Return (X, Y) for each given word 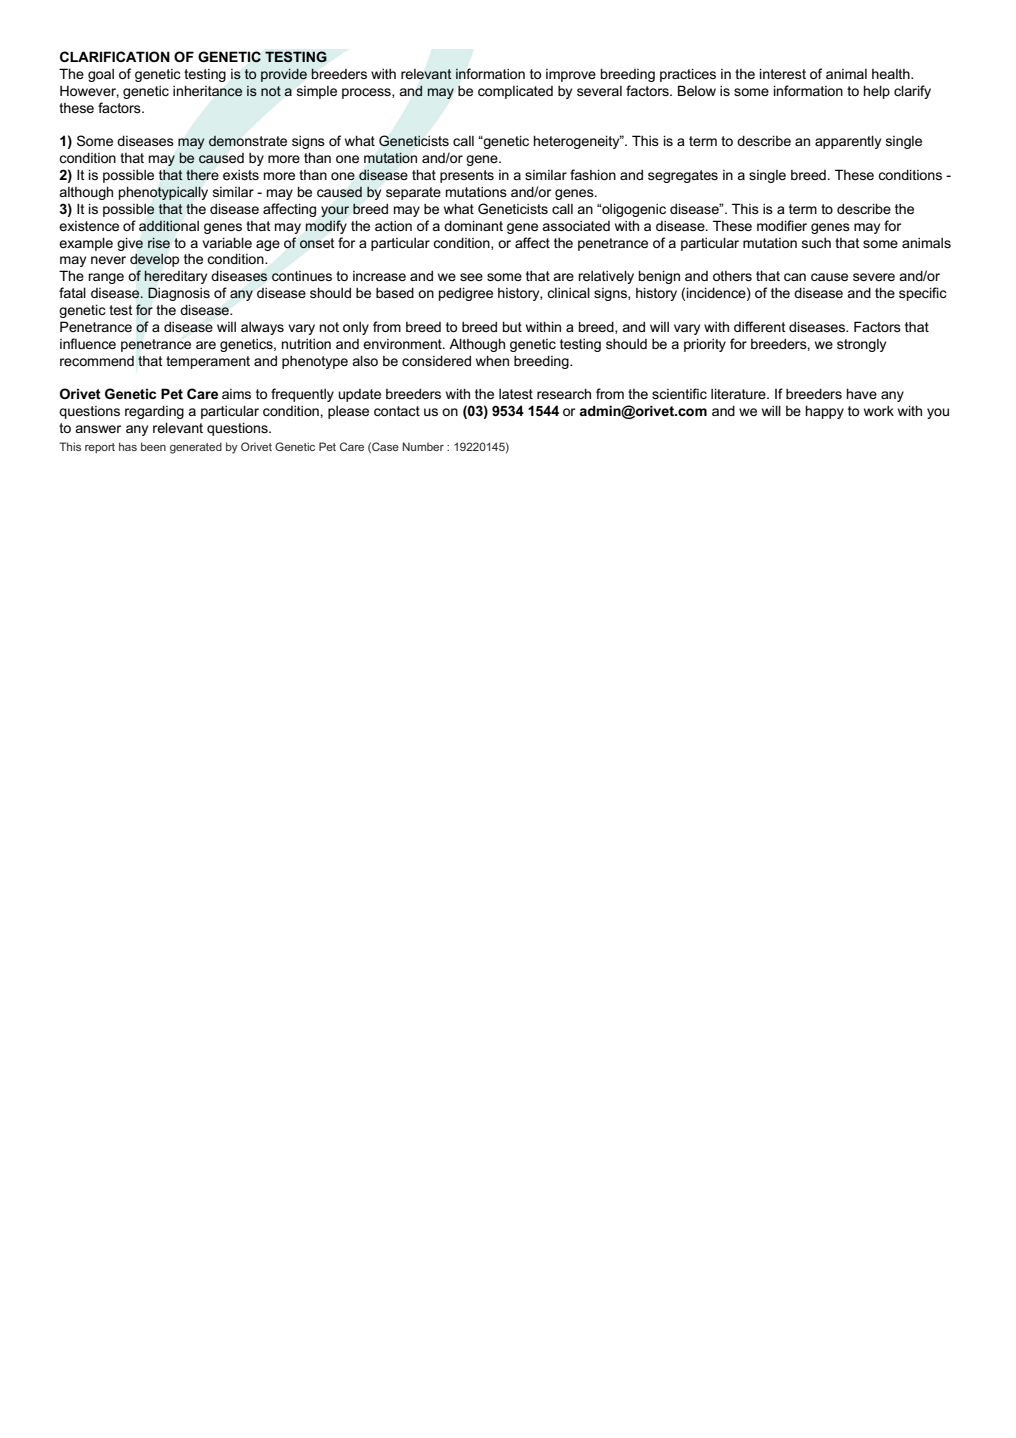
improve (571, 75)
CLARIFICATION (115, 56)
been (153, 446)
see (471, 277)
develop (154, 260)
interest (783, 73)
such (816, 243)
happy (825, 412)
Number (423, 446)
